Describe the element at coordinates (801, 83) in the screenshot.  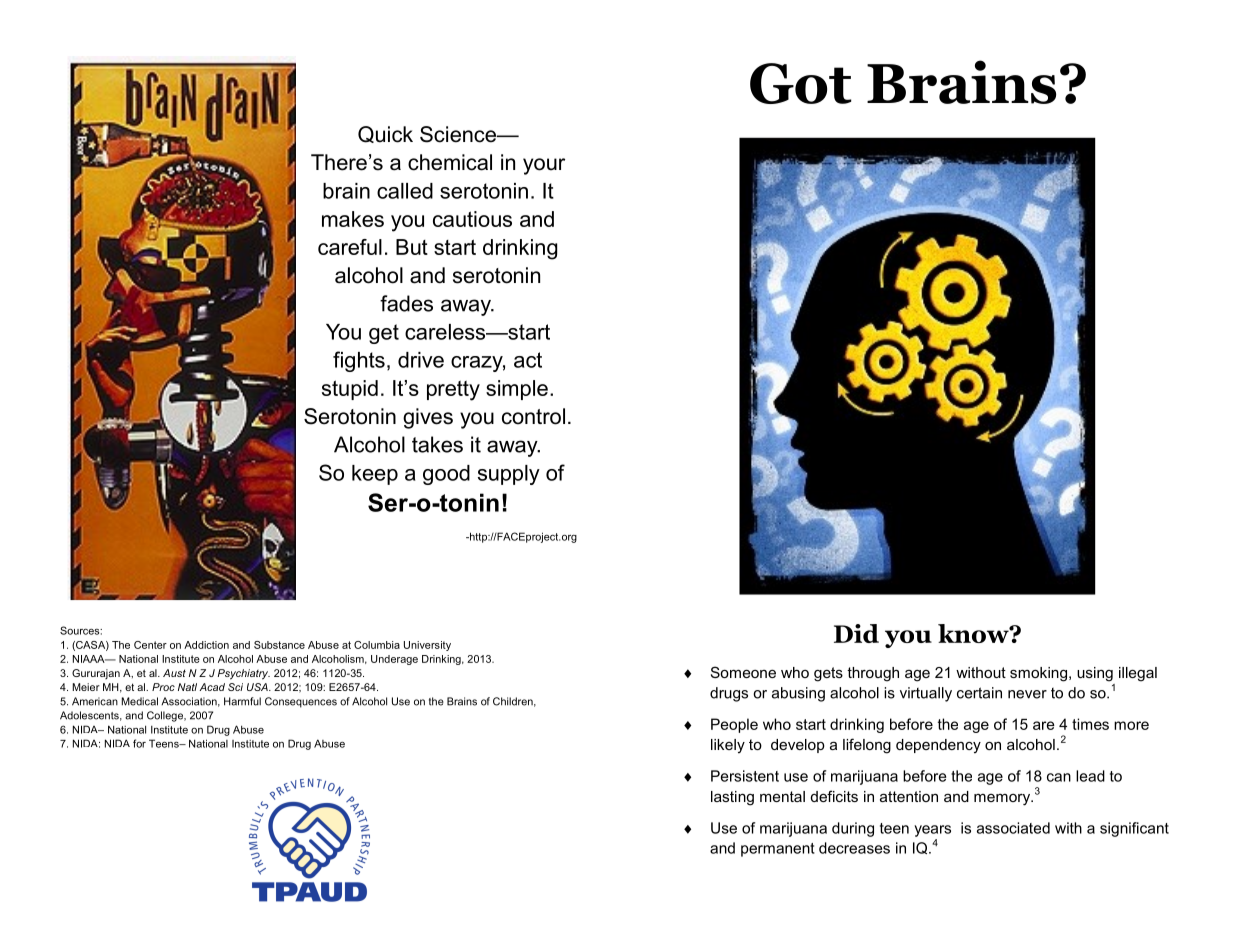
I see `Got` at that location.
